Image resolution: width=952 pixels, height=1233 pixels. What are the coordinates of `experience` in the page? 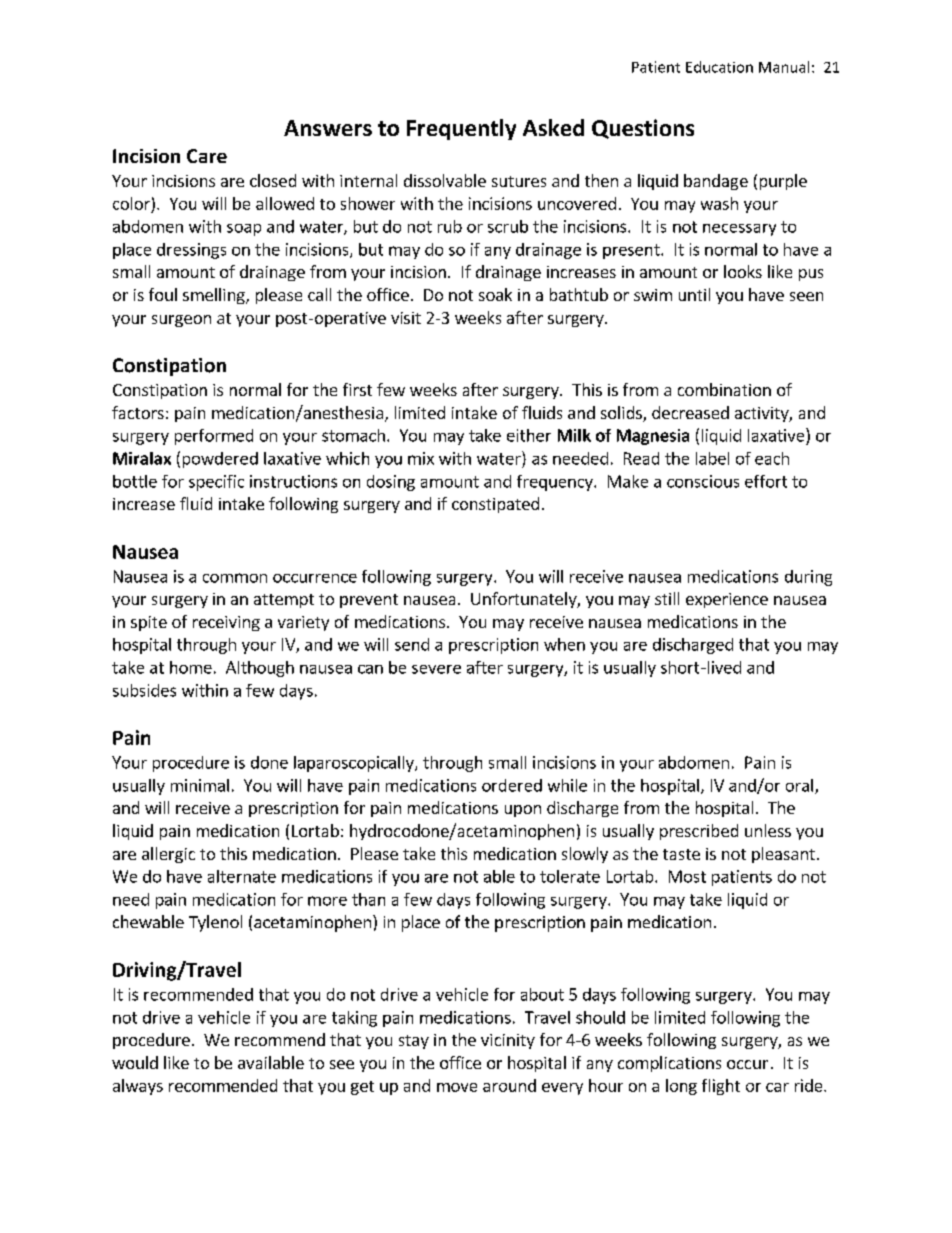 It's located at (727, 600).
